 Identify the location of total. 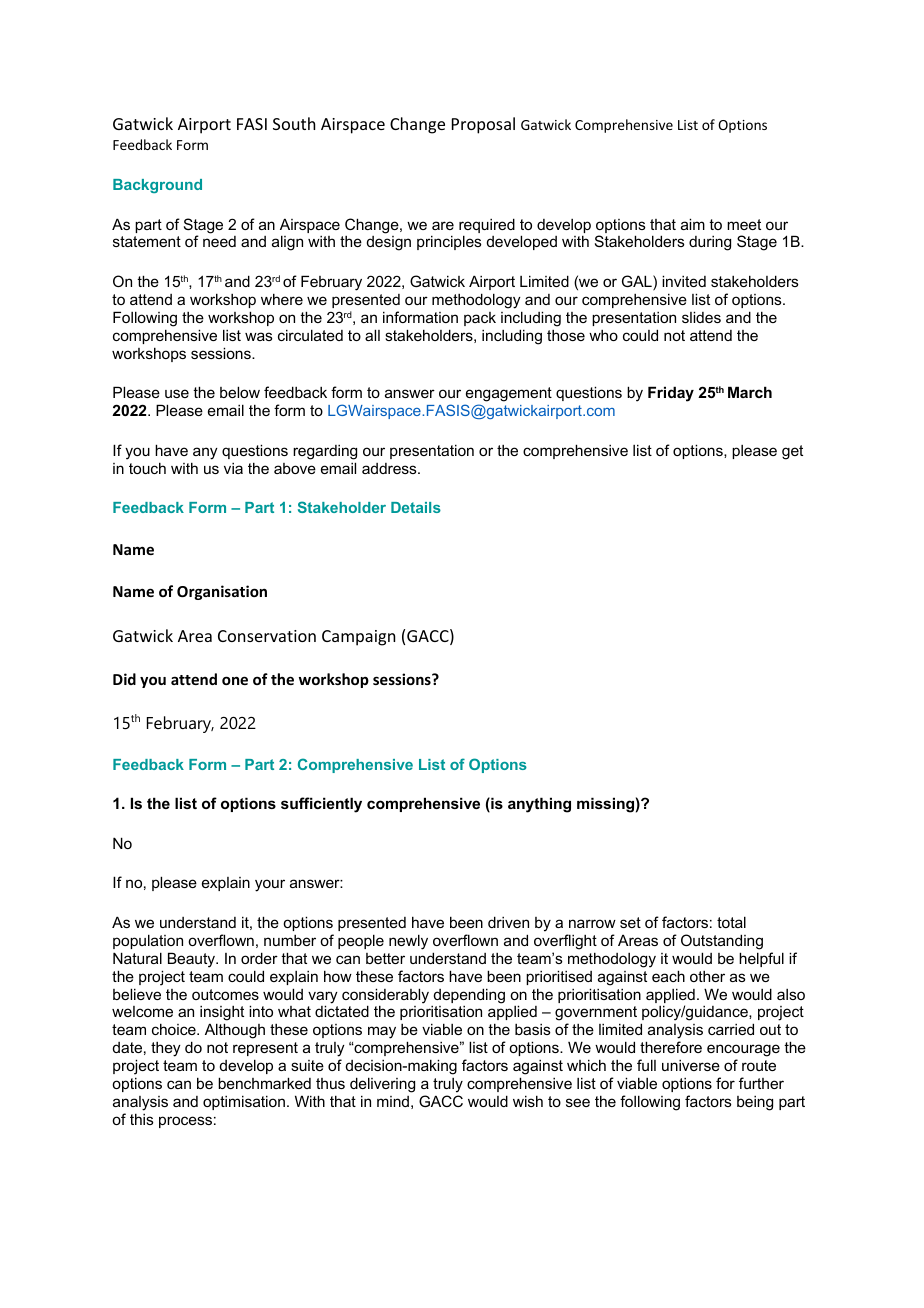
(731, 922).
